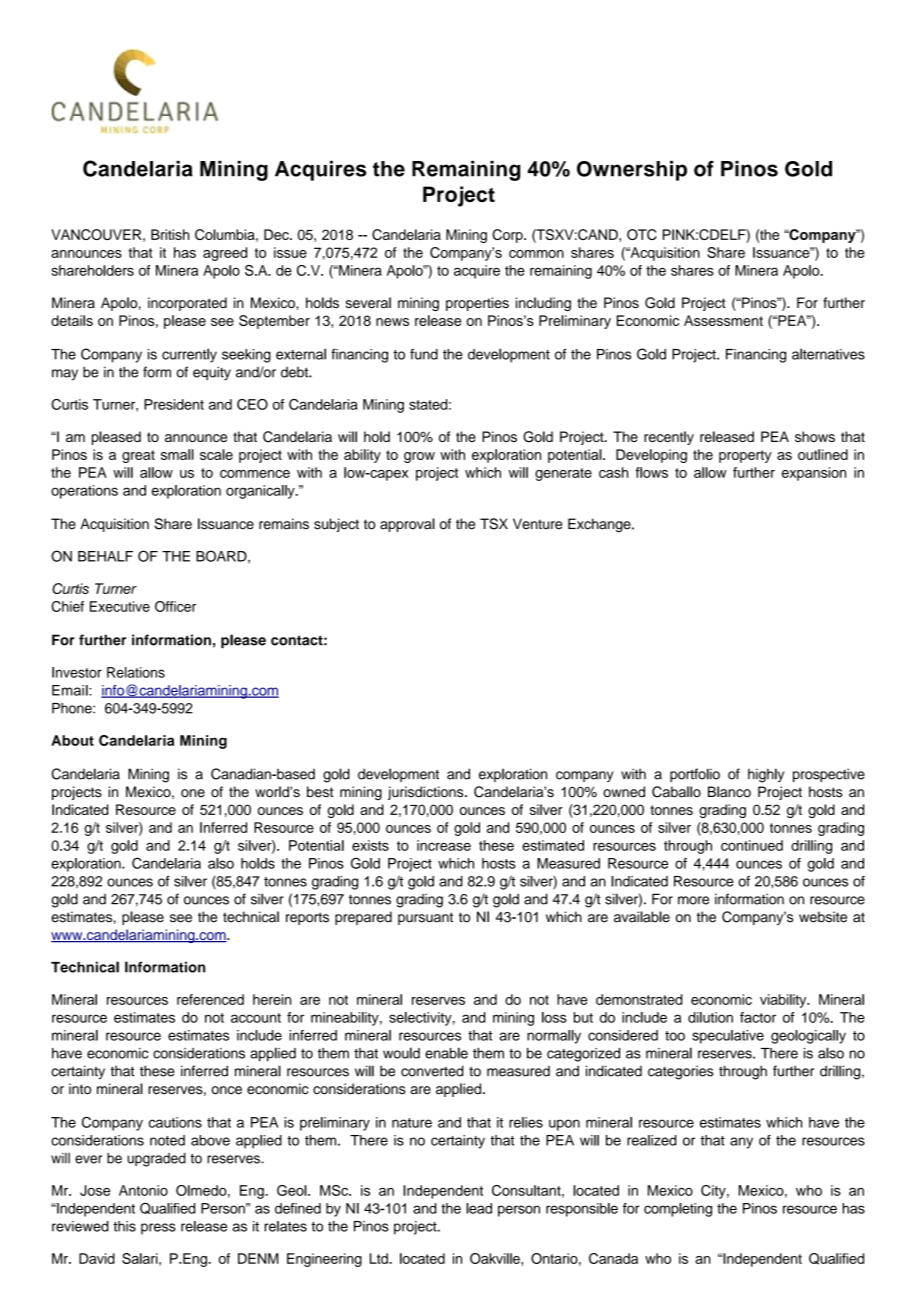  Describe the element at coordinates (170, 234) in the page. I see `British` at that location.
